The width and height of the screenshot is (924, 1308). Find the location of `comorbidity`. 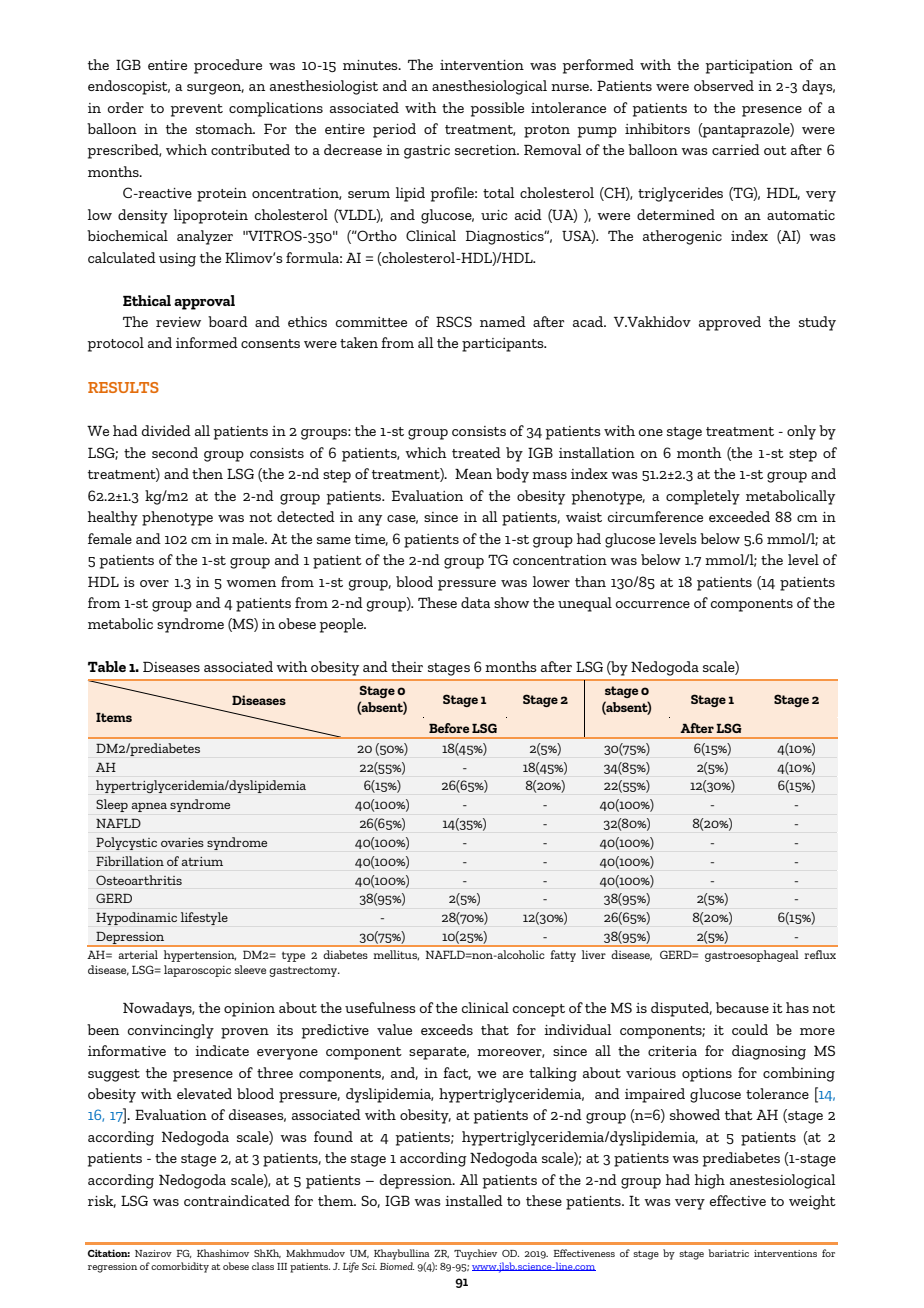

comorbidity is located at coordinates (180, 1267).
